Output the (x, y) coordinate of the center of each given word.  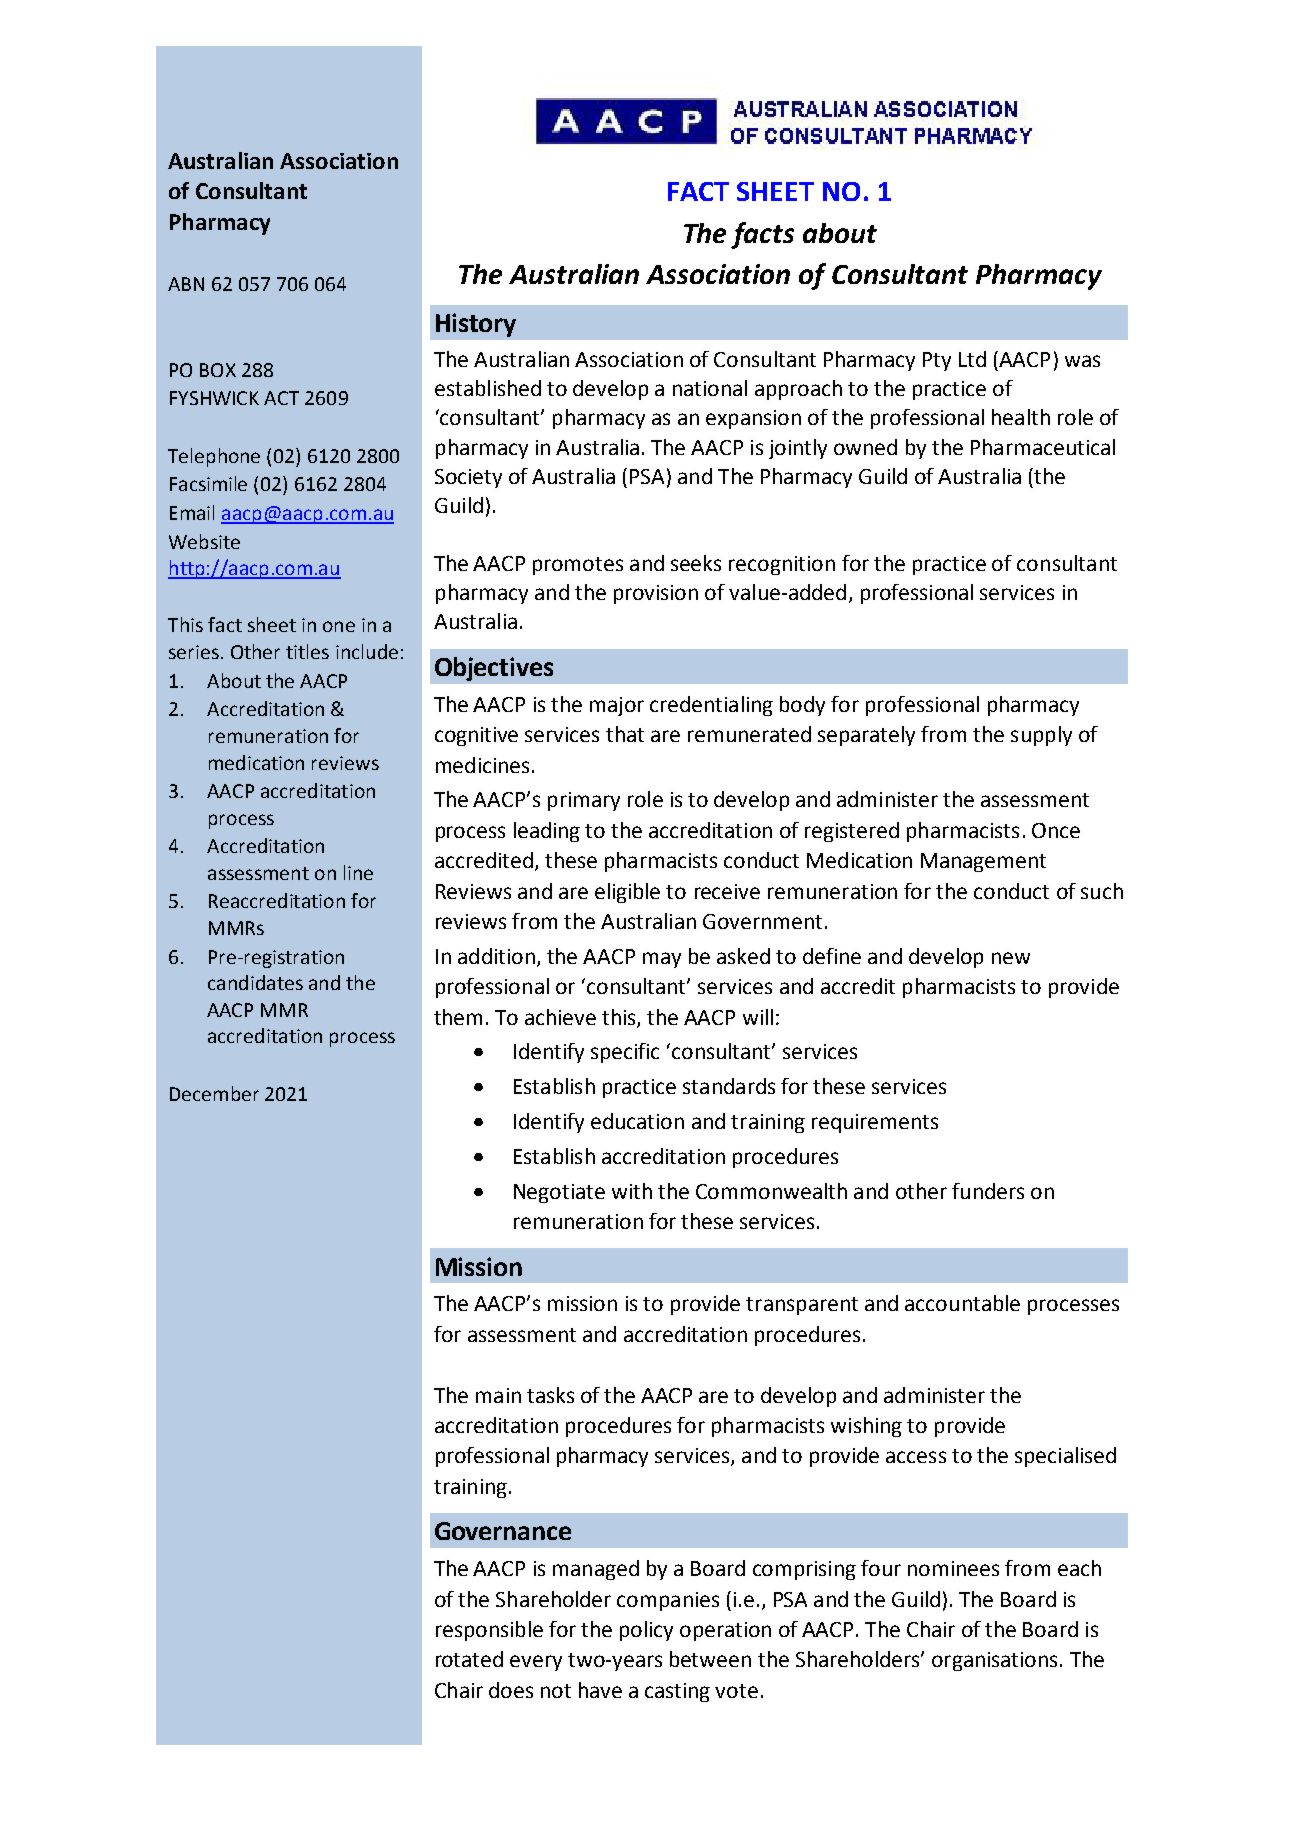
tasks (550, 1395)
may (662, 960)
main (498, 1395)
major (617, 706)
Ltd (972, 359)
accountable (962, 1303)
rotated (469, 1659)
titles (307, 651)
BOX (218, 370)
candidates (255, 982)
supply (1041, 736)
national (710, 388)
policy (646, 1631)
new (1011, 958)
